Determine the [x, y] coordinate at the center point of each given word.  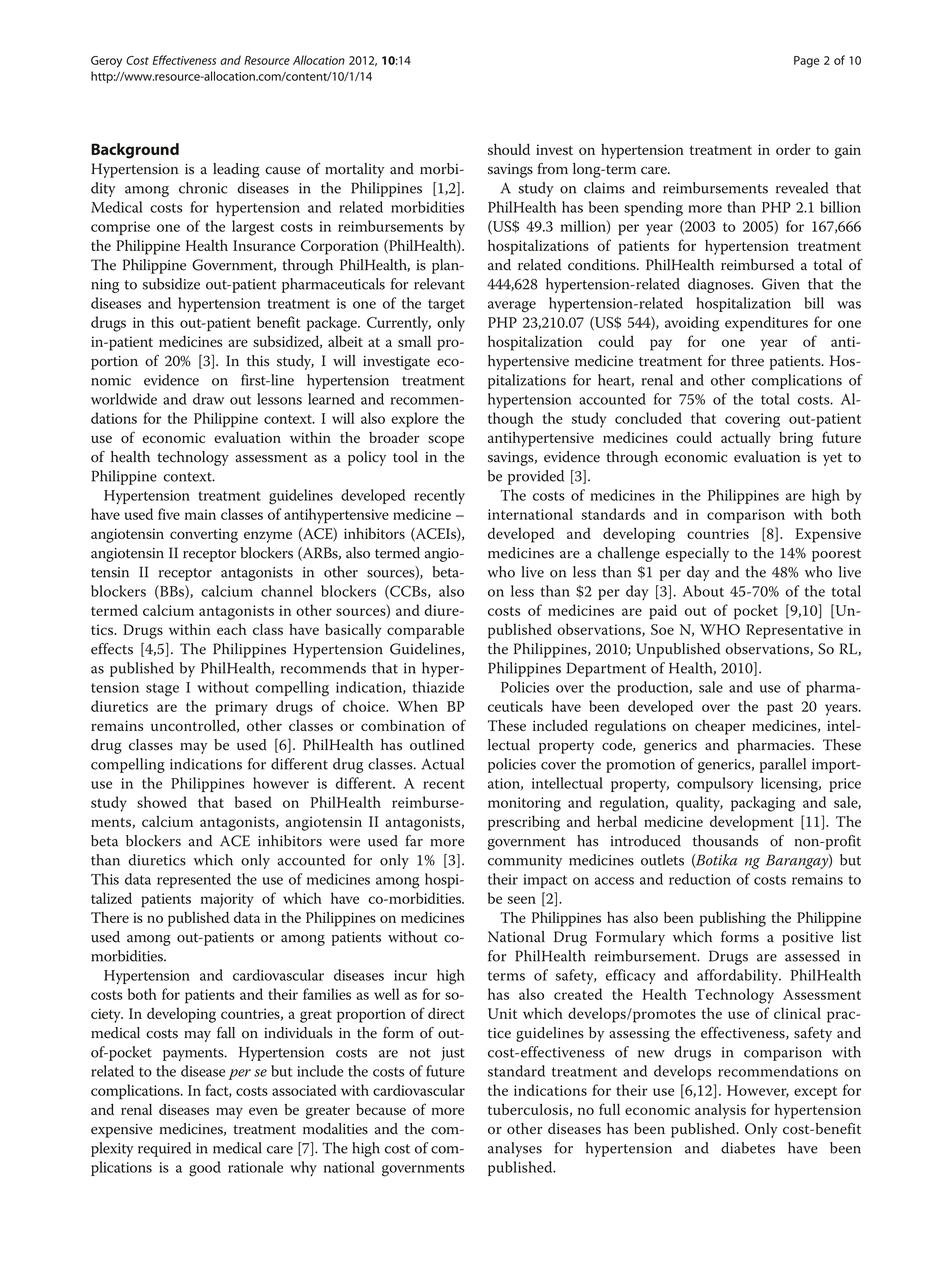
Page [807, 62]
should [509, 149]
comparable [425, 631]
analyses [515, 1149]
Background [135, 151]
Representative [794, 631]
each [232, 629]
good [205, 1169]
